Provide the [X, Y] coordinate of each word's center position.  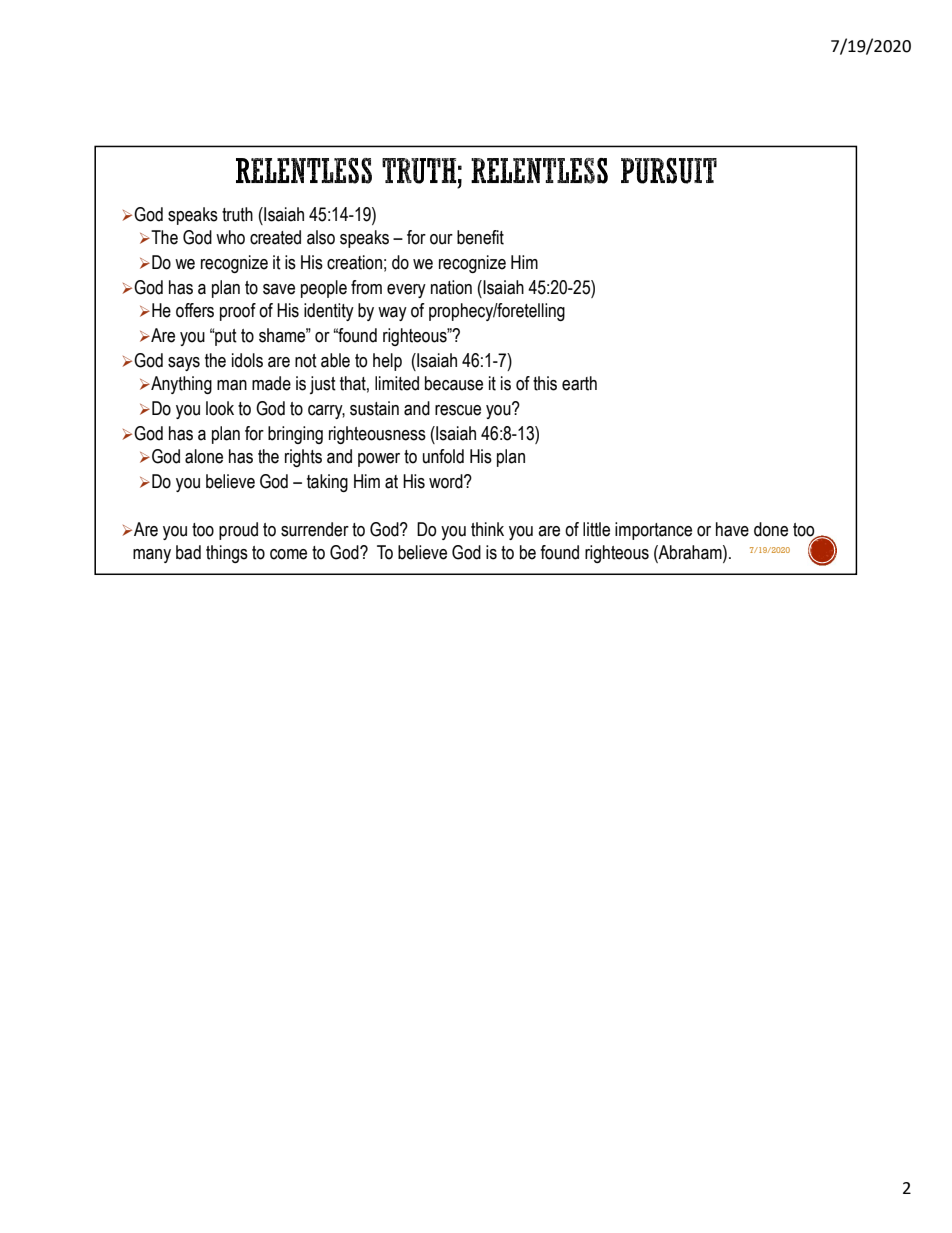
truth [237, 214]
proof [238, 312]
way [392, 314]
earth [579, 383]
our [441, 239]
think [487, 529]
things [227, 554]
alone [204, 456]
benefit [480, 237]
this [545, 383]
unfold [443, 456]
